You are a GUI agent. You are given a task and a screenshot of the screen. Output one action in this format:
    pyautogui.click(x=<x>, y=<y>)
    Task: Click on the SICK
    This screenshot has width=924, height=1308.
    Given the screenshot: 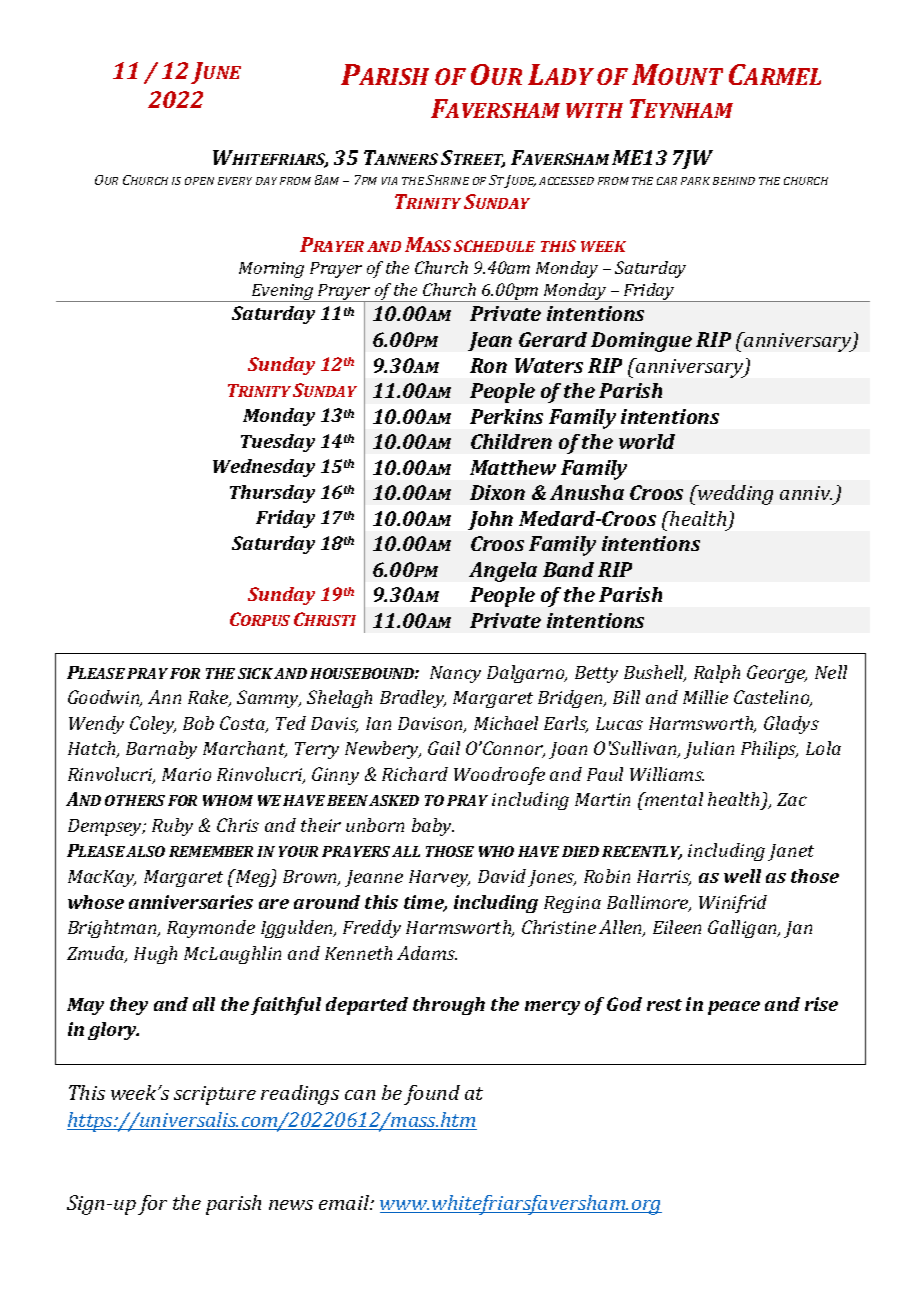 What is the action you would take?
    pyautogui.click(x=255, y=673)
